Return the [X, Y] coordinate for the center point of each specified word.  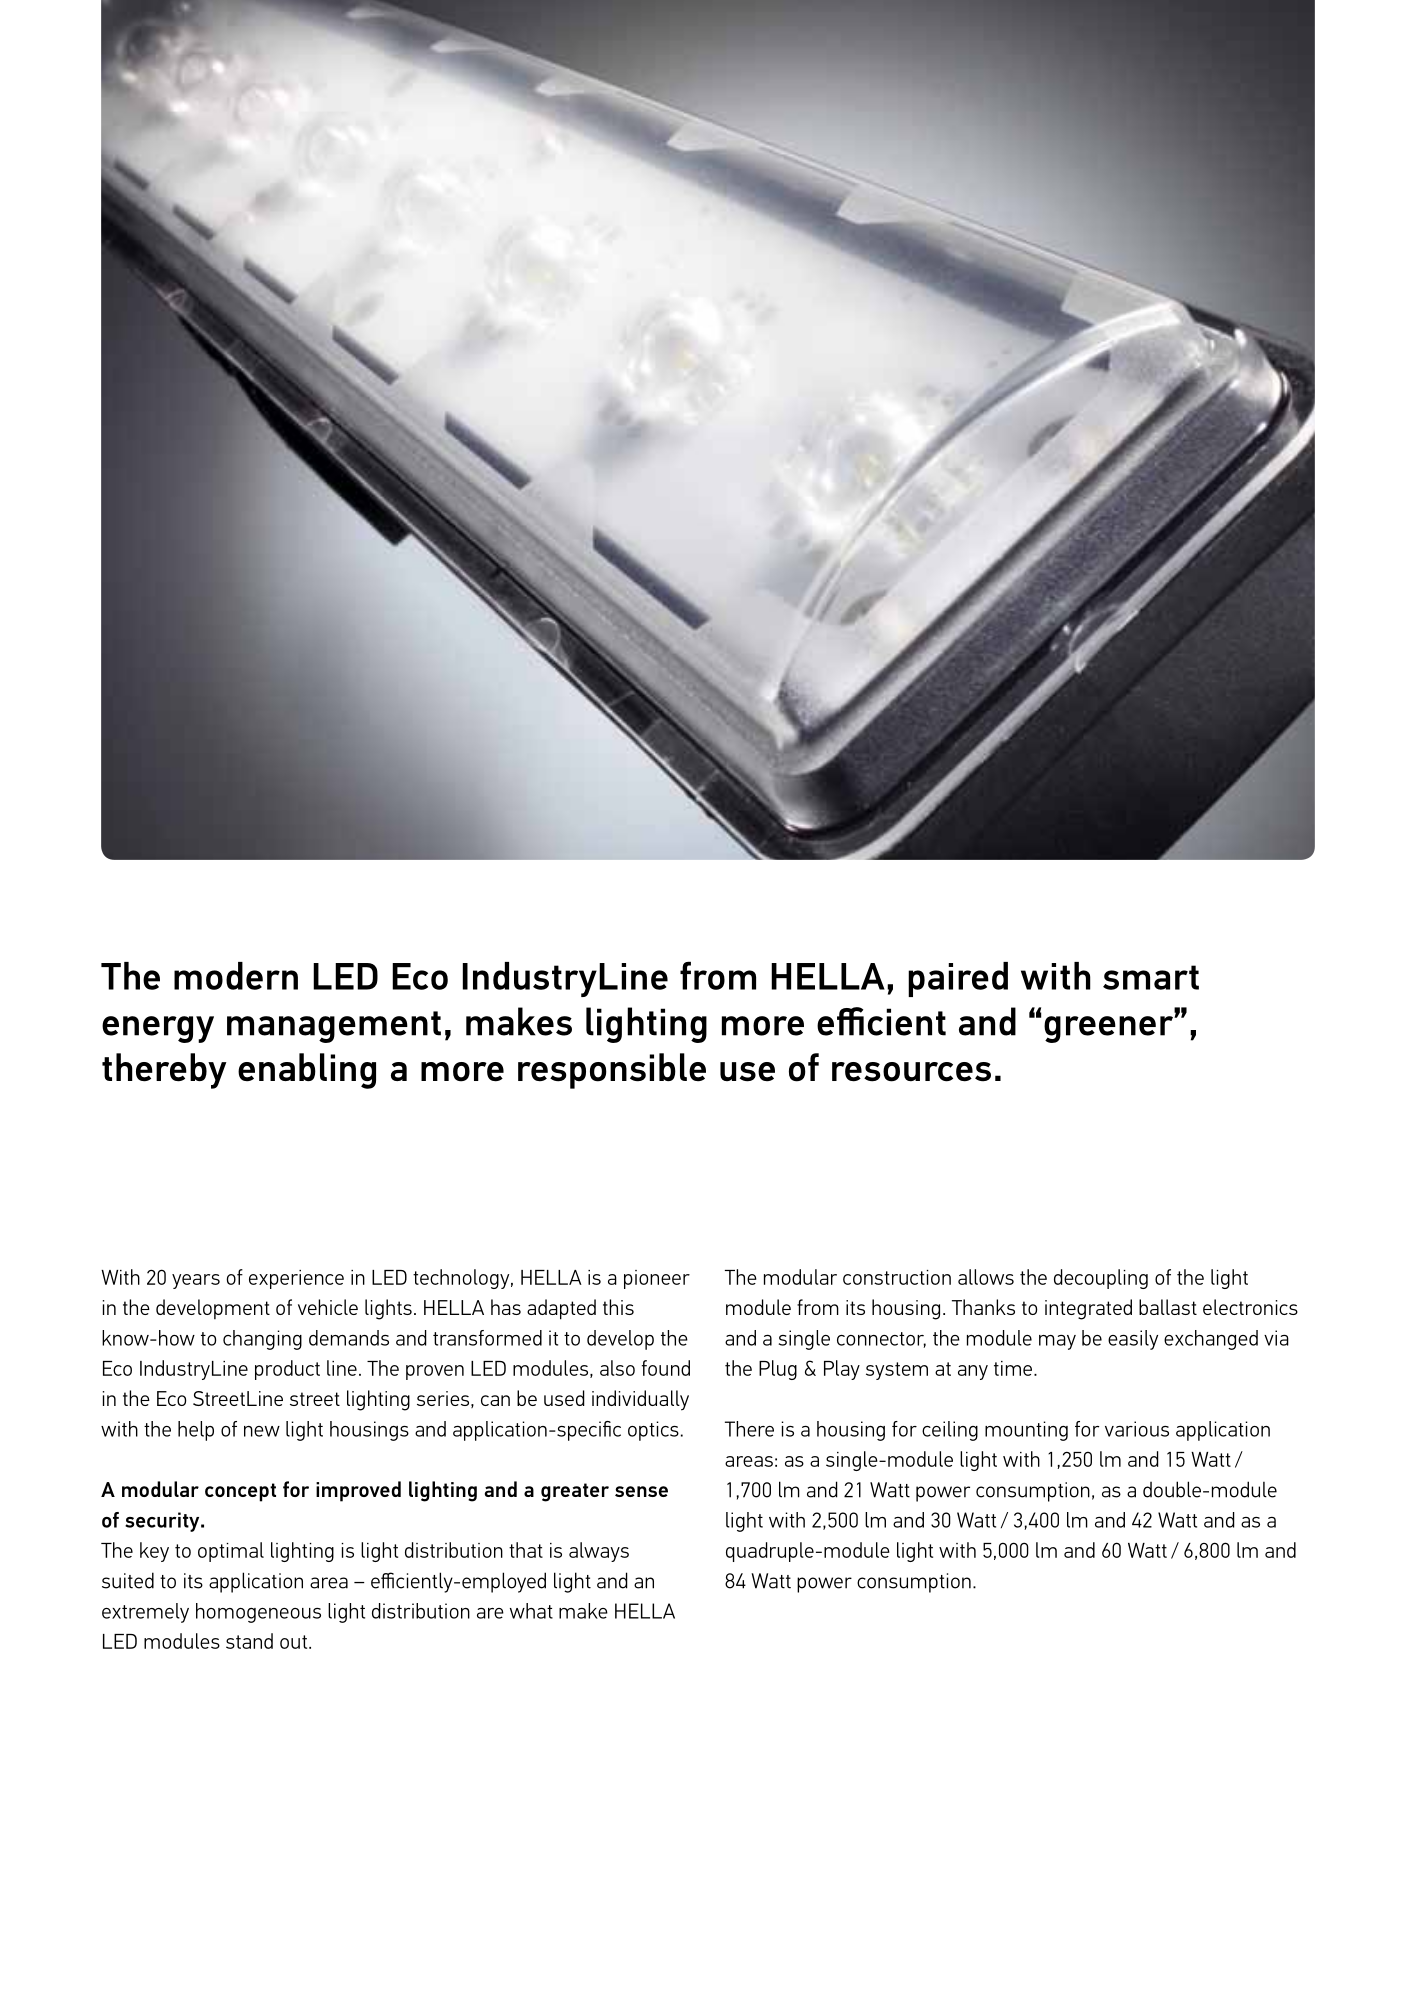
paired [958, 979]
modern [236, 976]
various [1137, 1429]
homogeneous [258, 1613]
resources [911, 1072]
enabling [307, 1071]
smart [1151, 977]
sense [641, 1491]
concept [240, 1492]
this [618, 1307]
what [531, 1611]
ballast [1168, 1307]
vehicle [328, 1307]
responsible [612, 1071]
